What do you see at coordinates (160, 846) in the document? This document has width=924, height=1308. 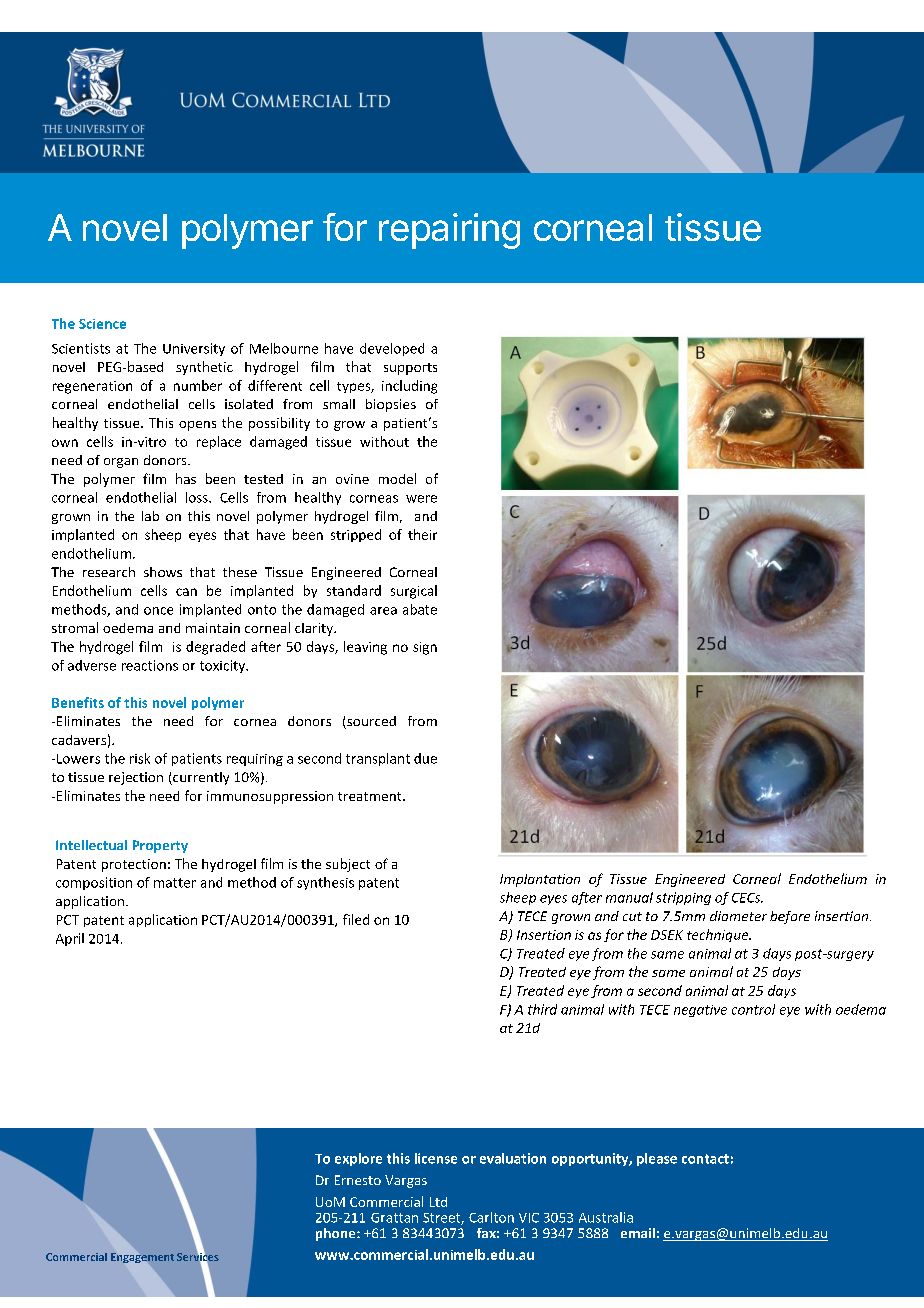 I see `Property` at bounding box center [160, 846].
